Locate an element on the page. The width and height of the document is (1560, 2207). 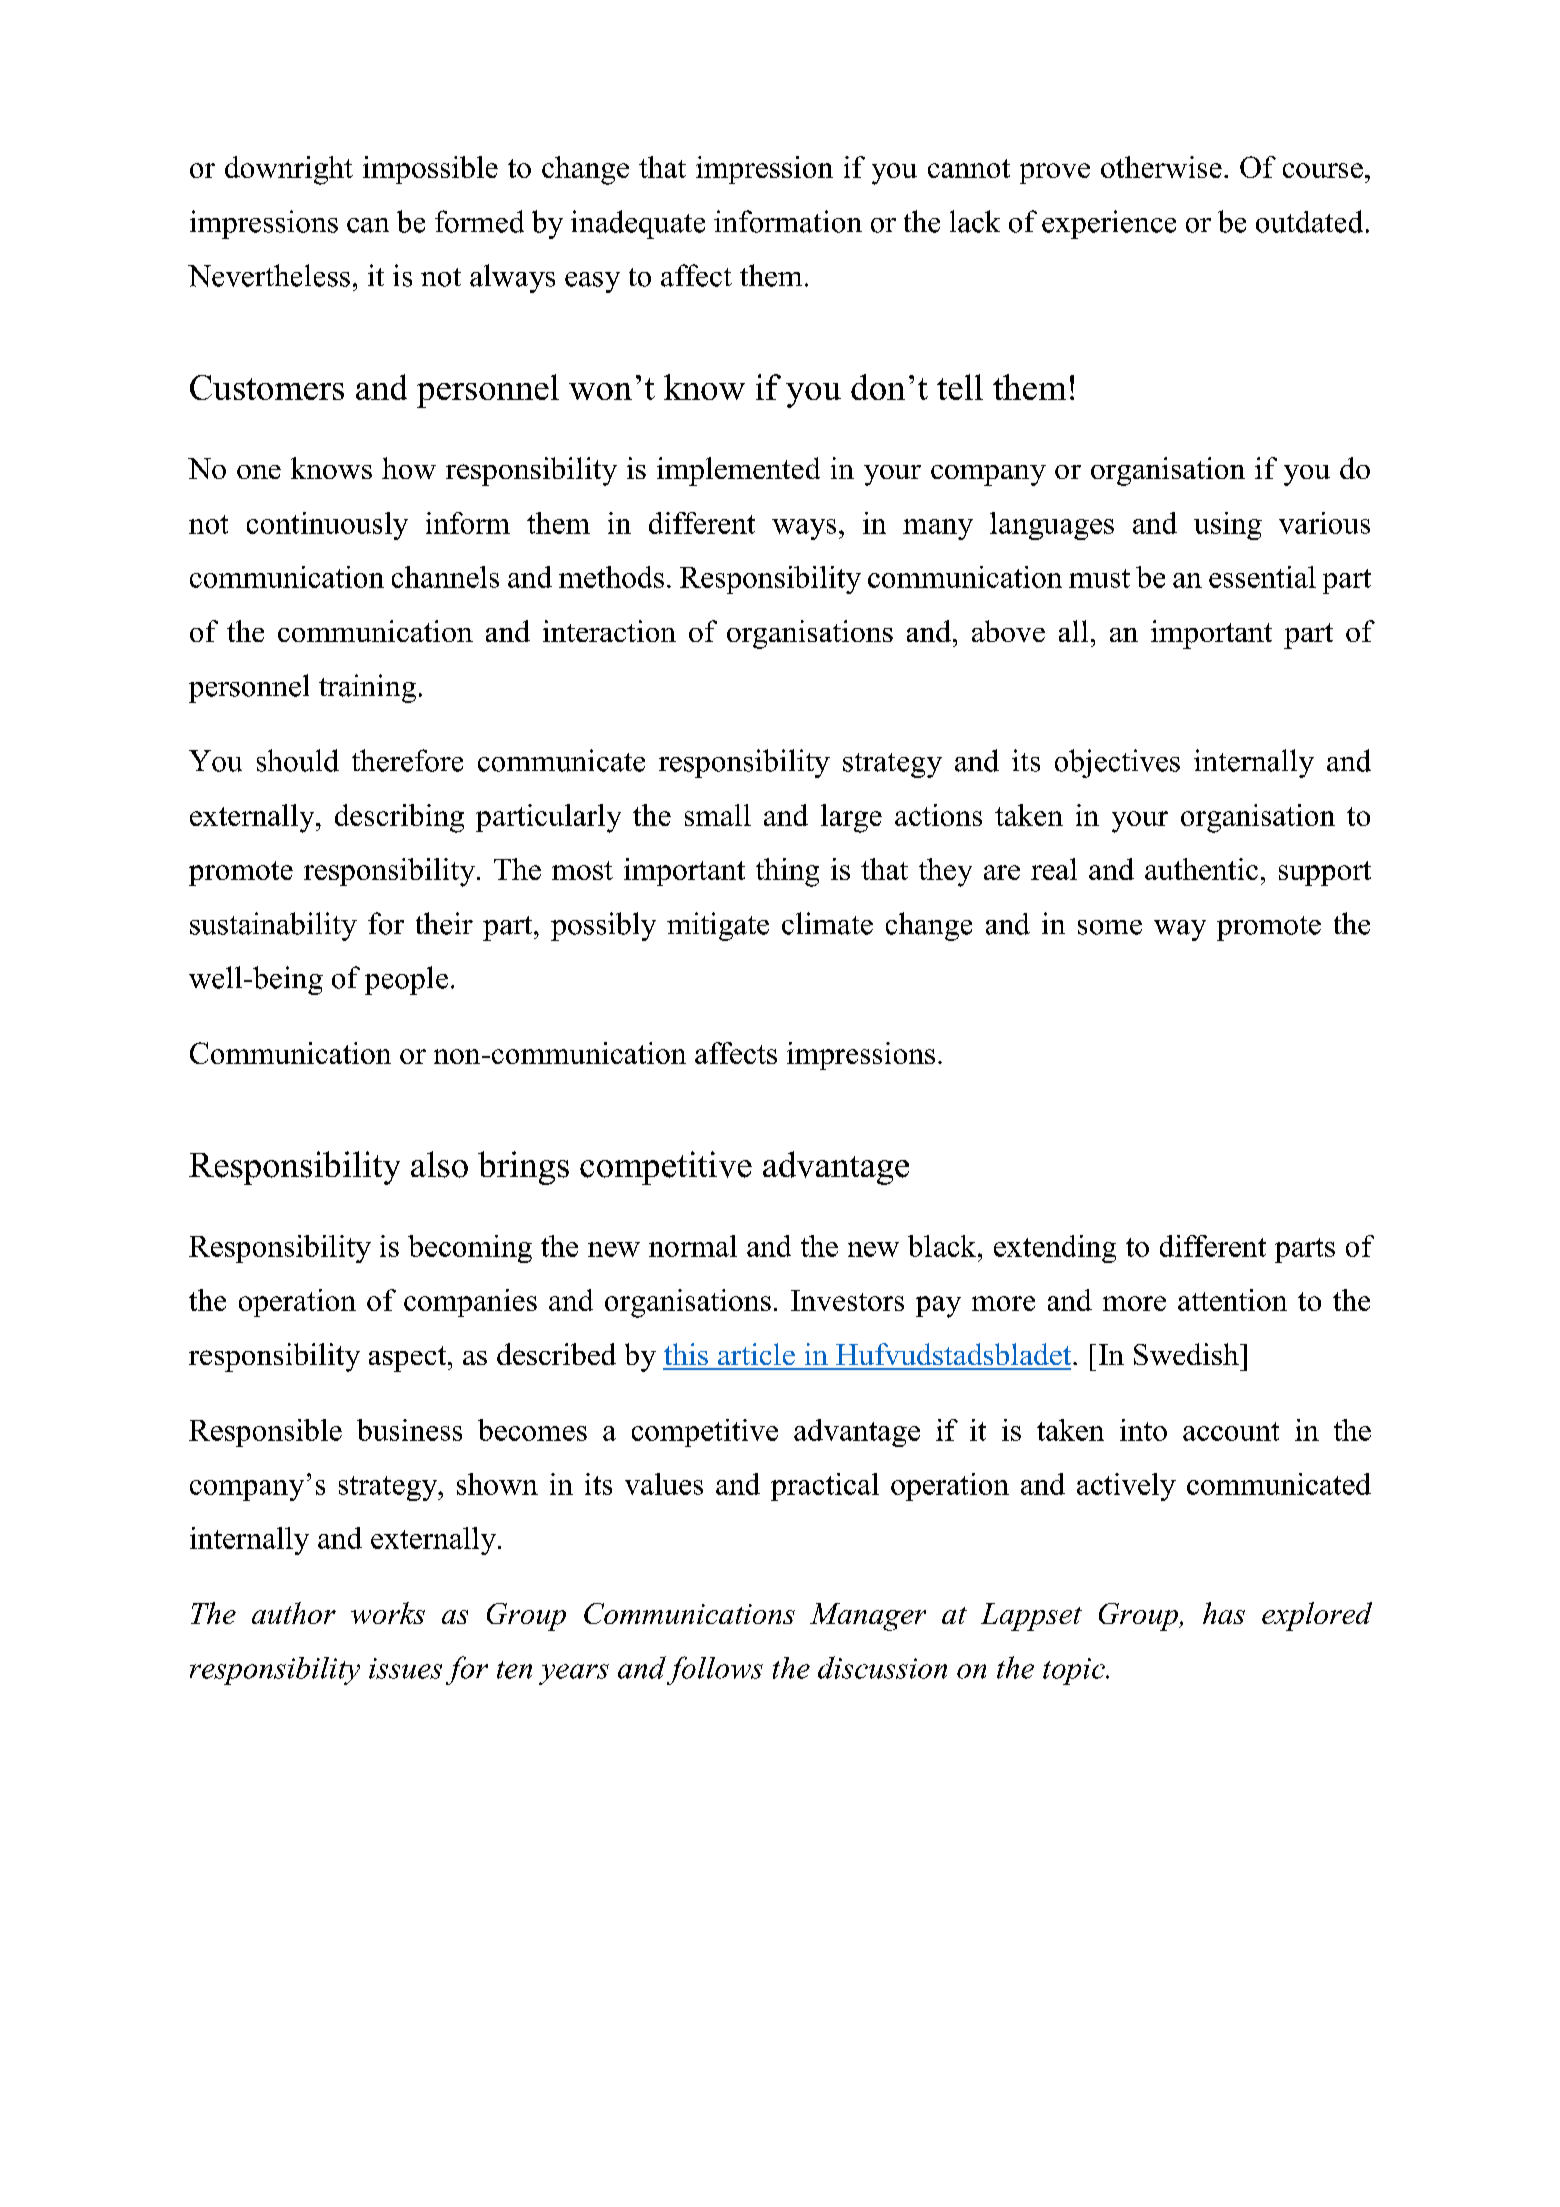
also is located at coordinates (439, 1164).
